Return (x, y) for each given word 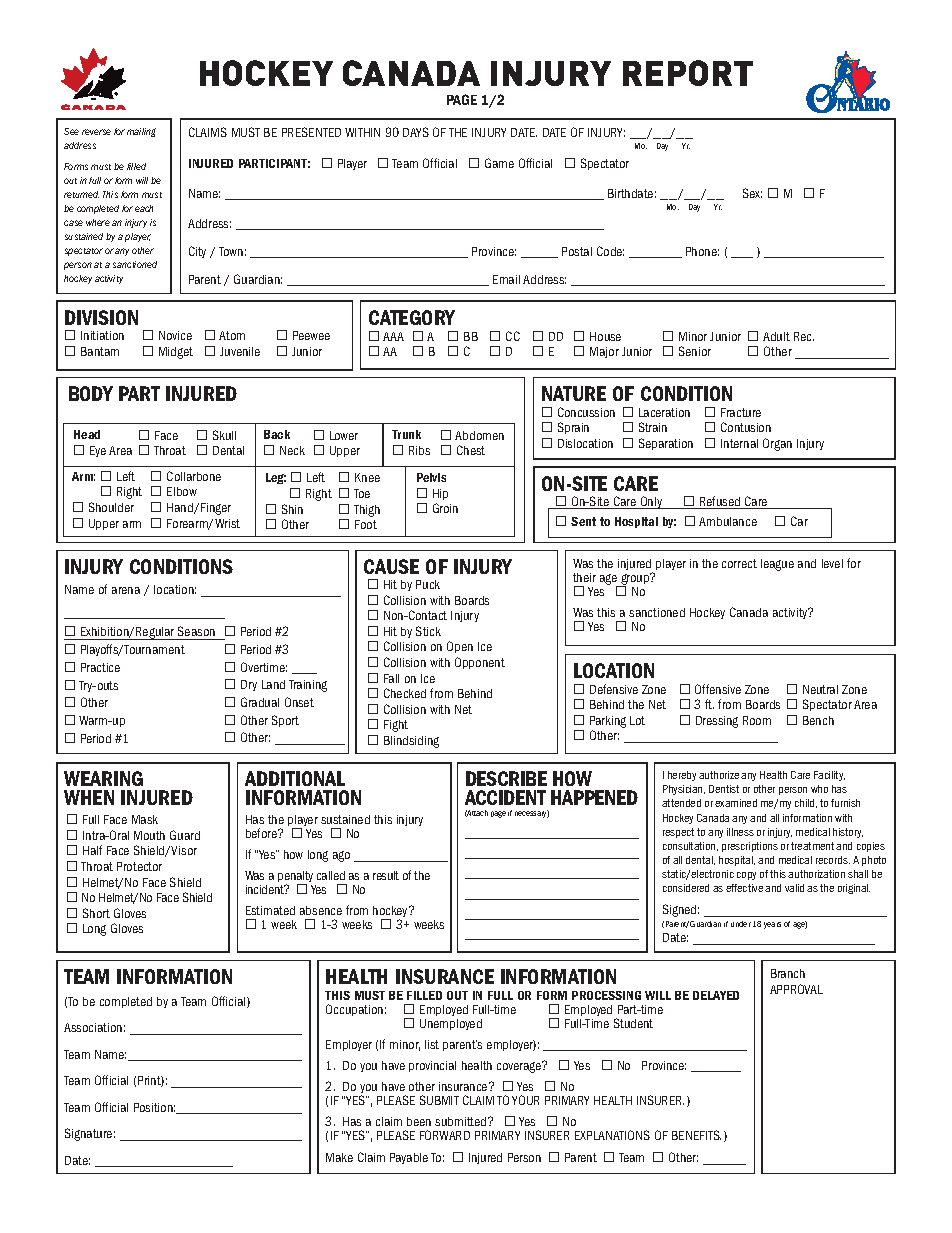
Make (339, 1157)
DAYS (416, 132)
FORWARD (445, 1135)
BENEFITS (696, 1135)
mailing (141, 132)
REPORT (688, 73)
